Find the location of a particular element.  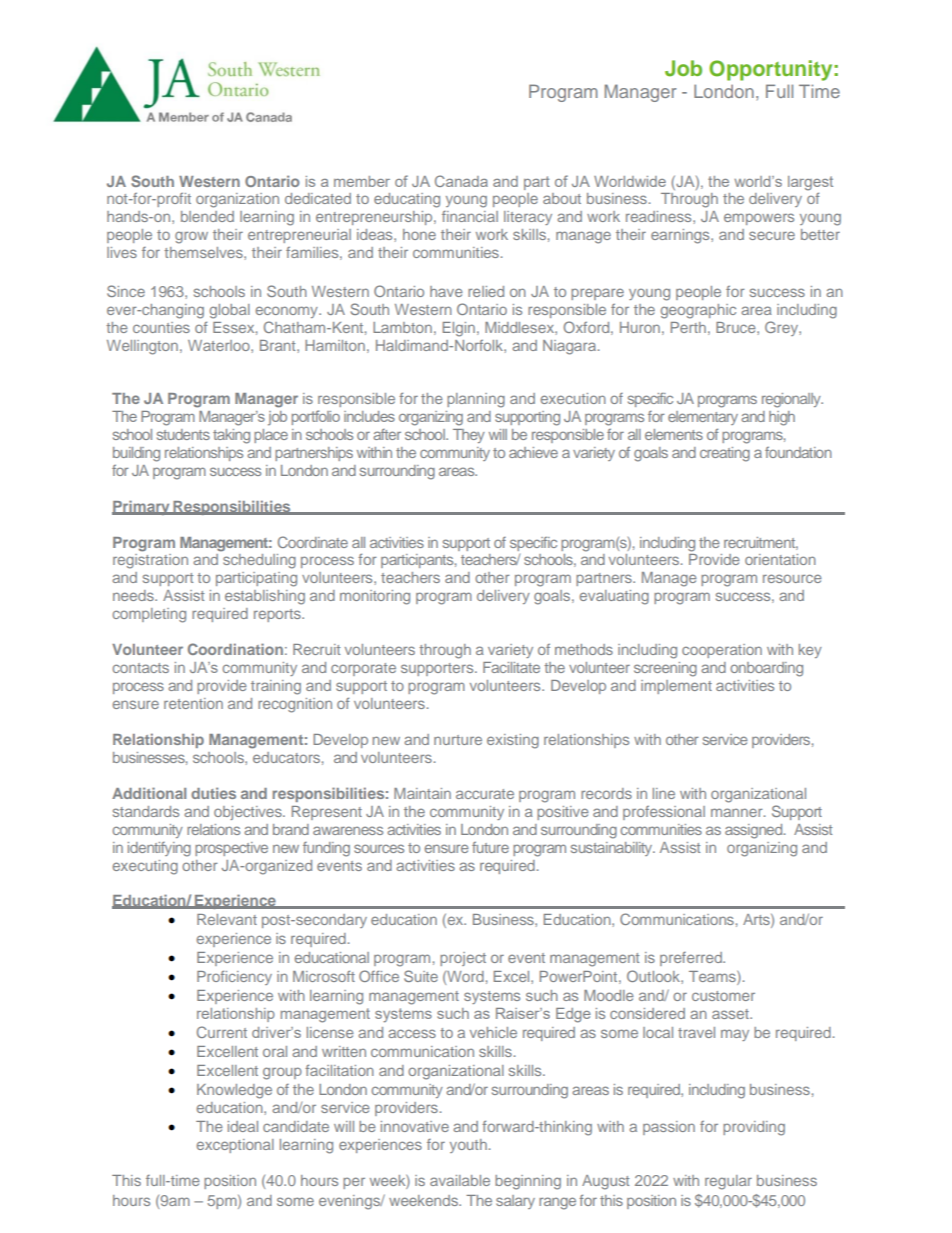

blended is located at coordinates (207, 216).
